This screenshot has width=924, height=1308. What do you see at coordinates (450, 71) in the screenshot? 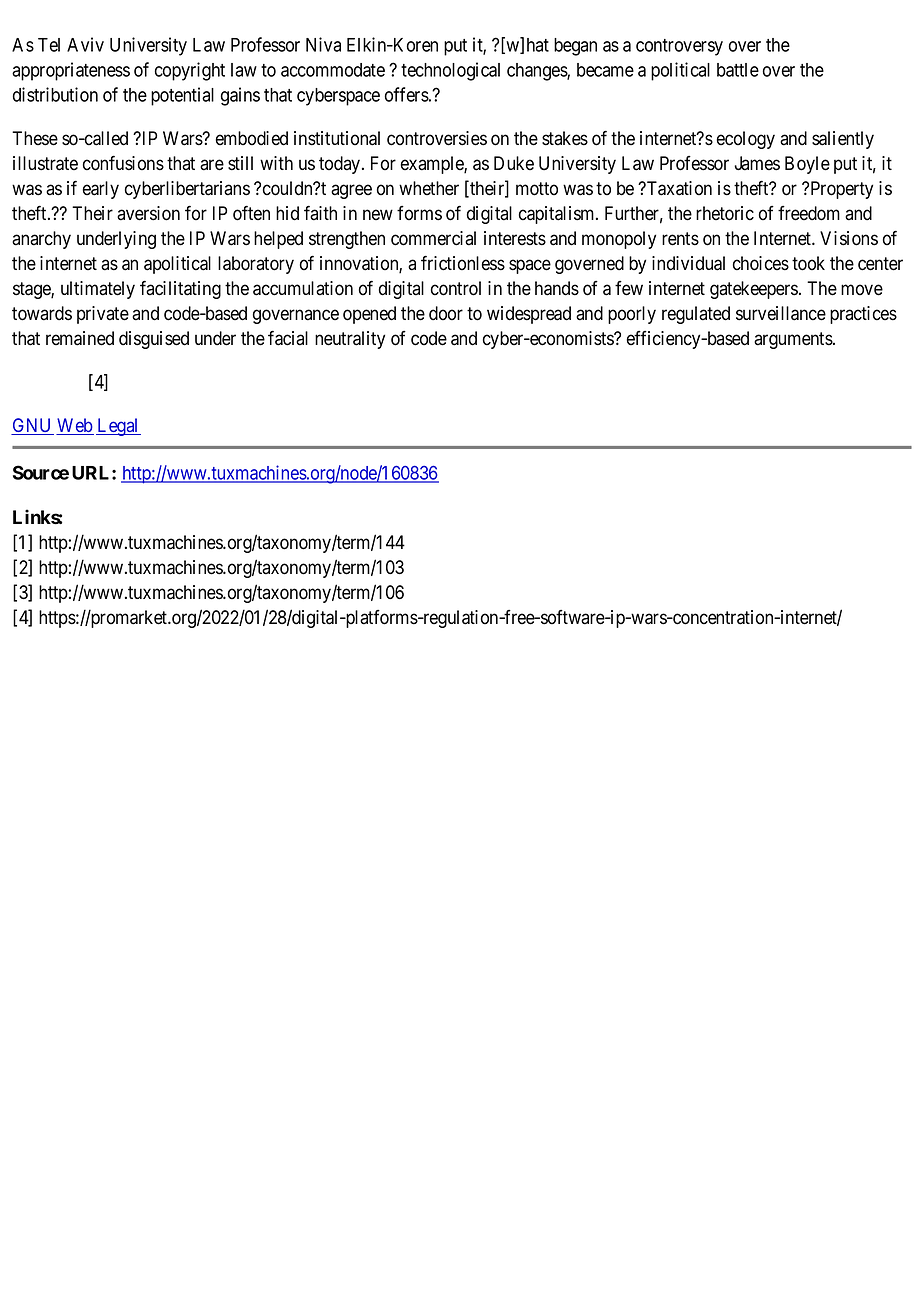
I see `technological` at bounding box center [450, 71].
